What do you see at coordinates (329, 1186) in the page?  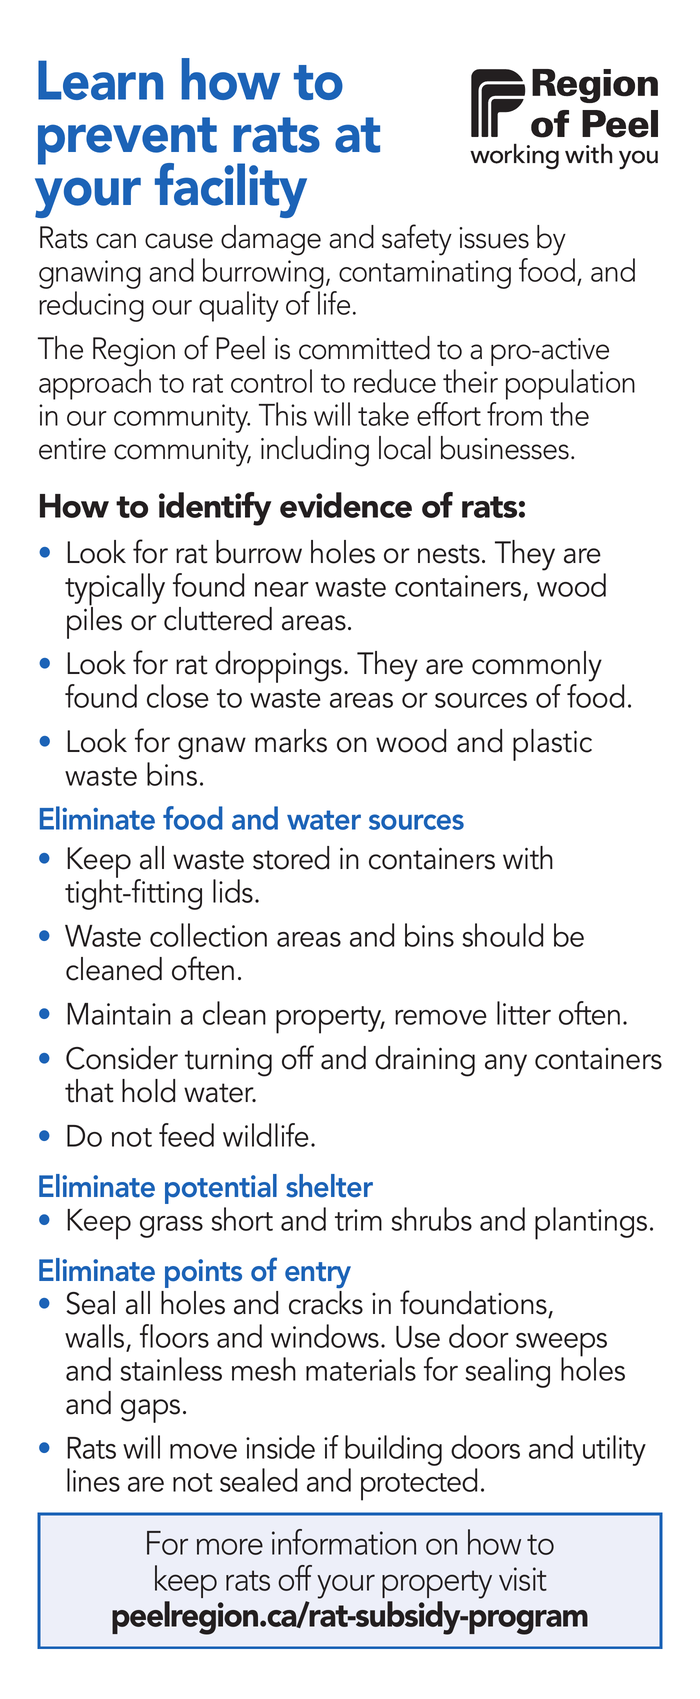 I see `shelter` at bounding box center [329, 1186].
